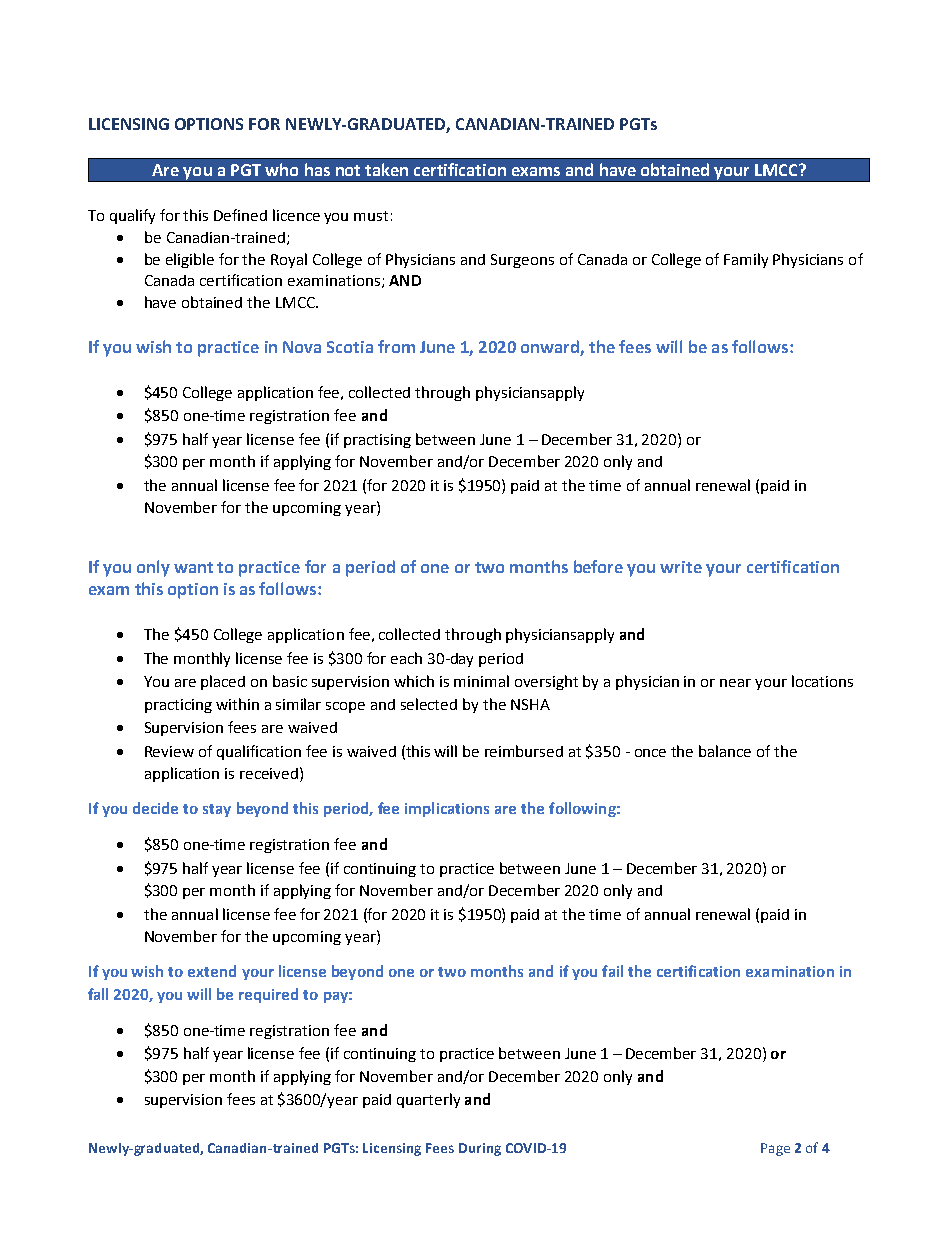 The width and height of the image is (952, 1233). Describe the element at coordinates (132, 216) in the image. I see `qualify` at that location.
